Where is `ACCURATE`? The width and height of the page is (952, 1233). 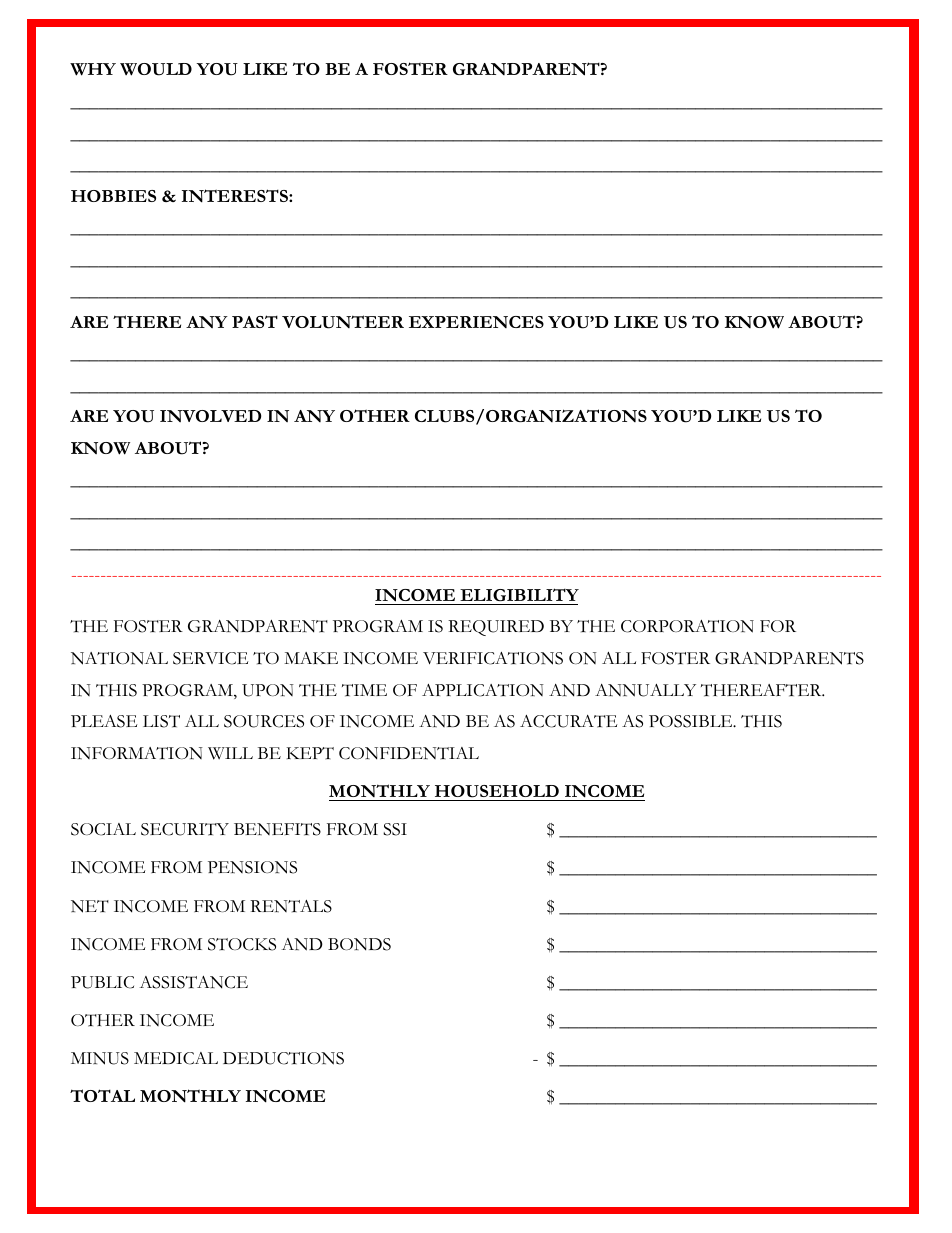
ACCURATE is located at coordinates (568, 721).
